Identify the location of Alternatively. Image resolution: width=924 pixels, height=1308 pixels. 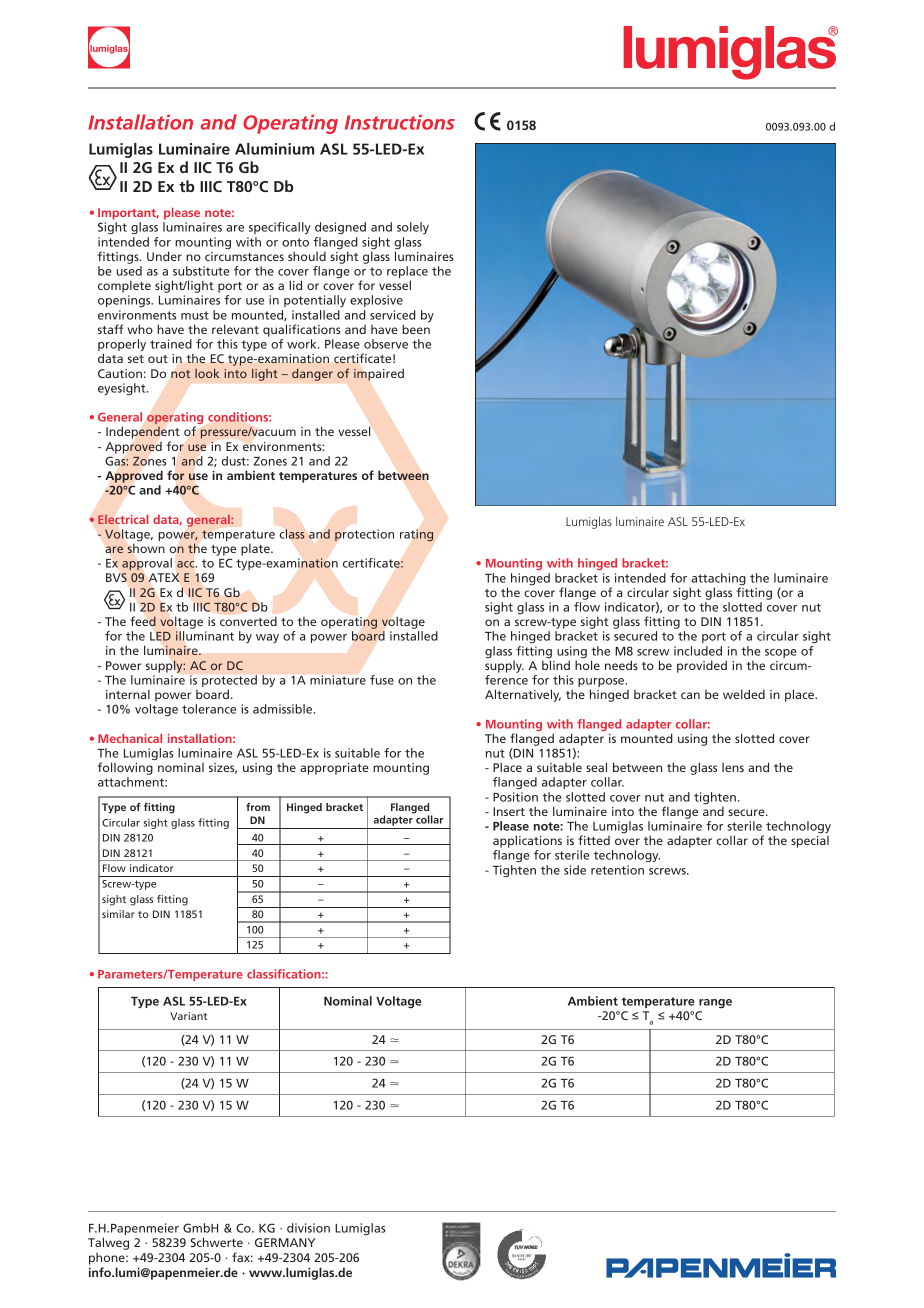
(523, 695).
